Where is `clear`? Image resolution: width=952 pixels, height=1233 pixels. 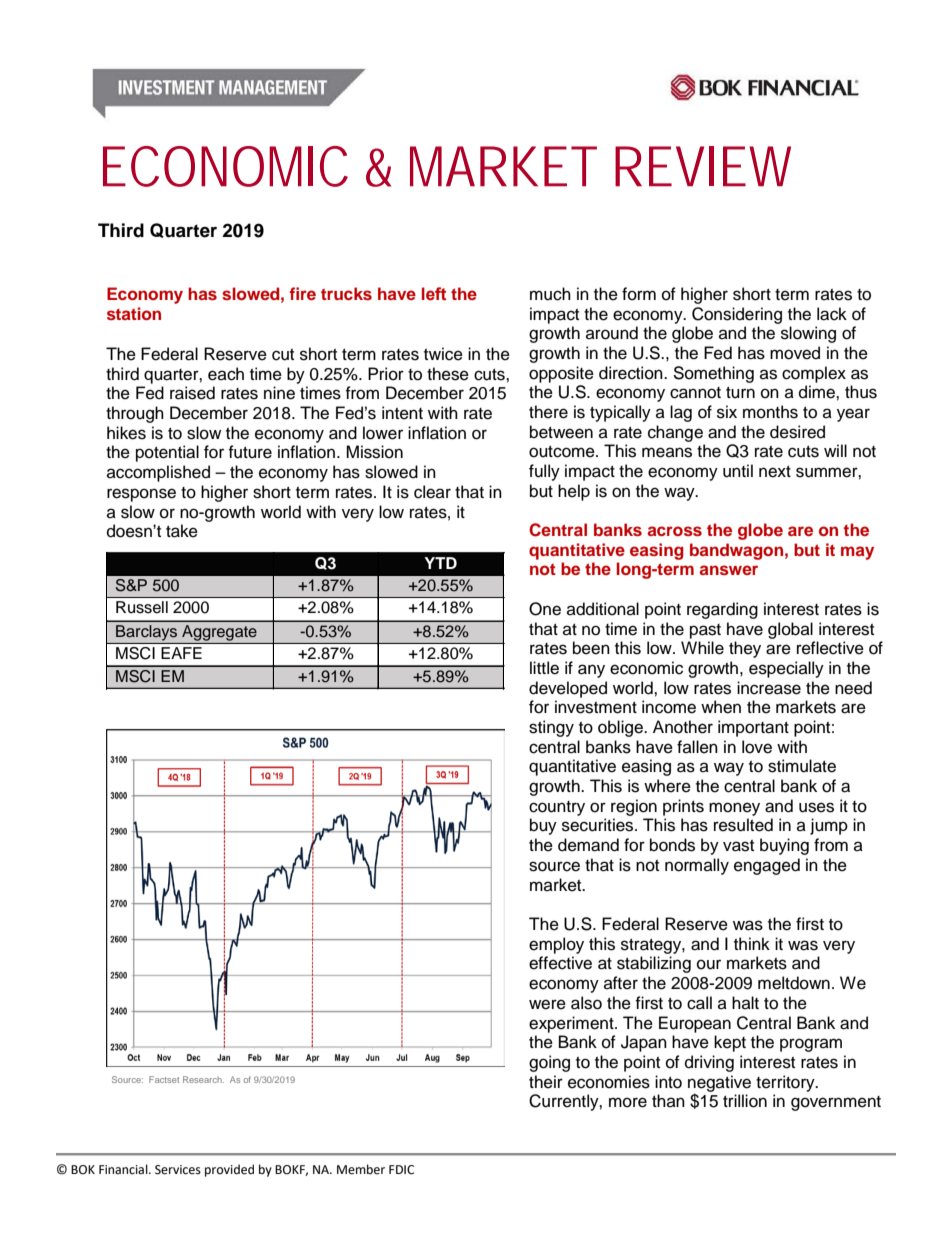
clear is located at coordinates (432, 492).
